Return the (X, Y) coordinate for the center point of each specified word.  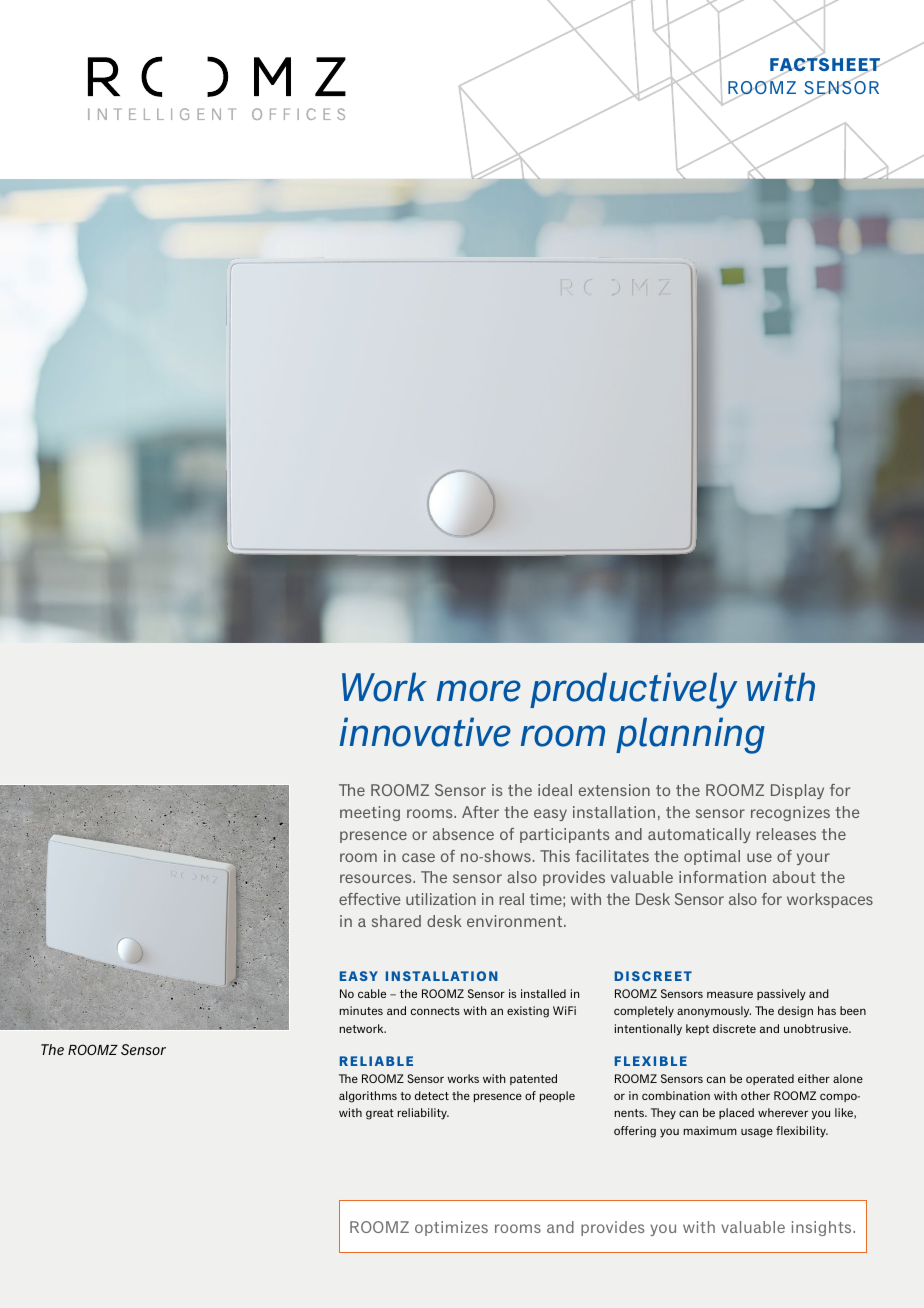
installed (543, 993)
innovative (425, 732)
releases (786, 834)
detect (432, 1095)
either (814, 1078)
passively (781, 995)
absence (463, 834)
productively (633, 690)
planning (690, 735)
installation (614, 812)
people (557, 1096)
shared (396, 921)
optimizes (451, 1228)
